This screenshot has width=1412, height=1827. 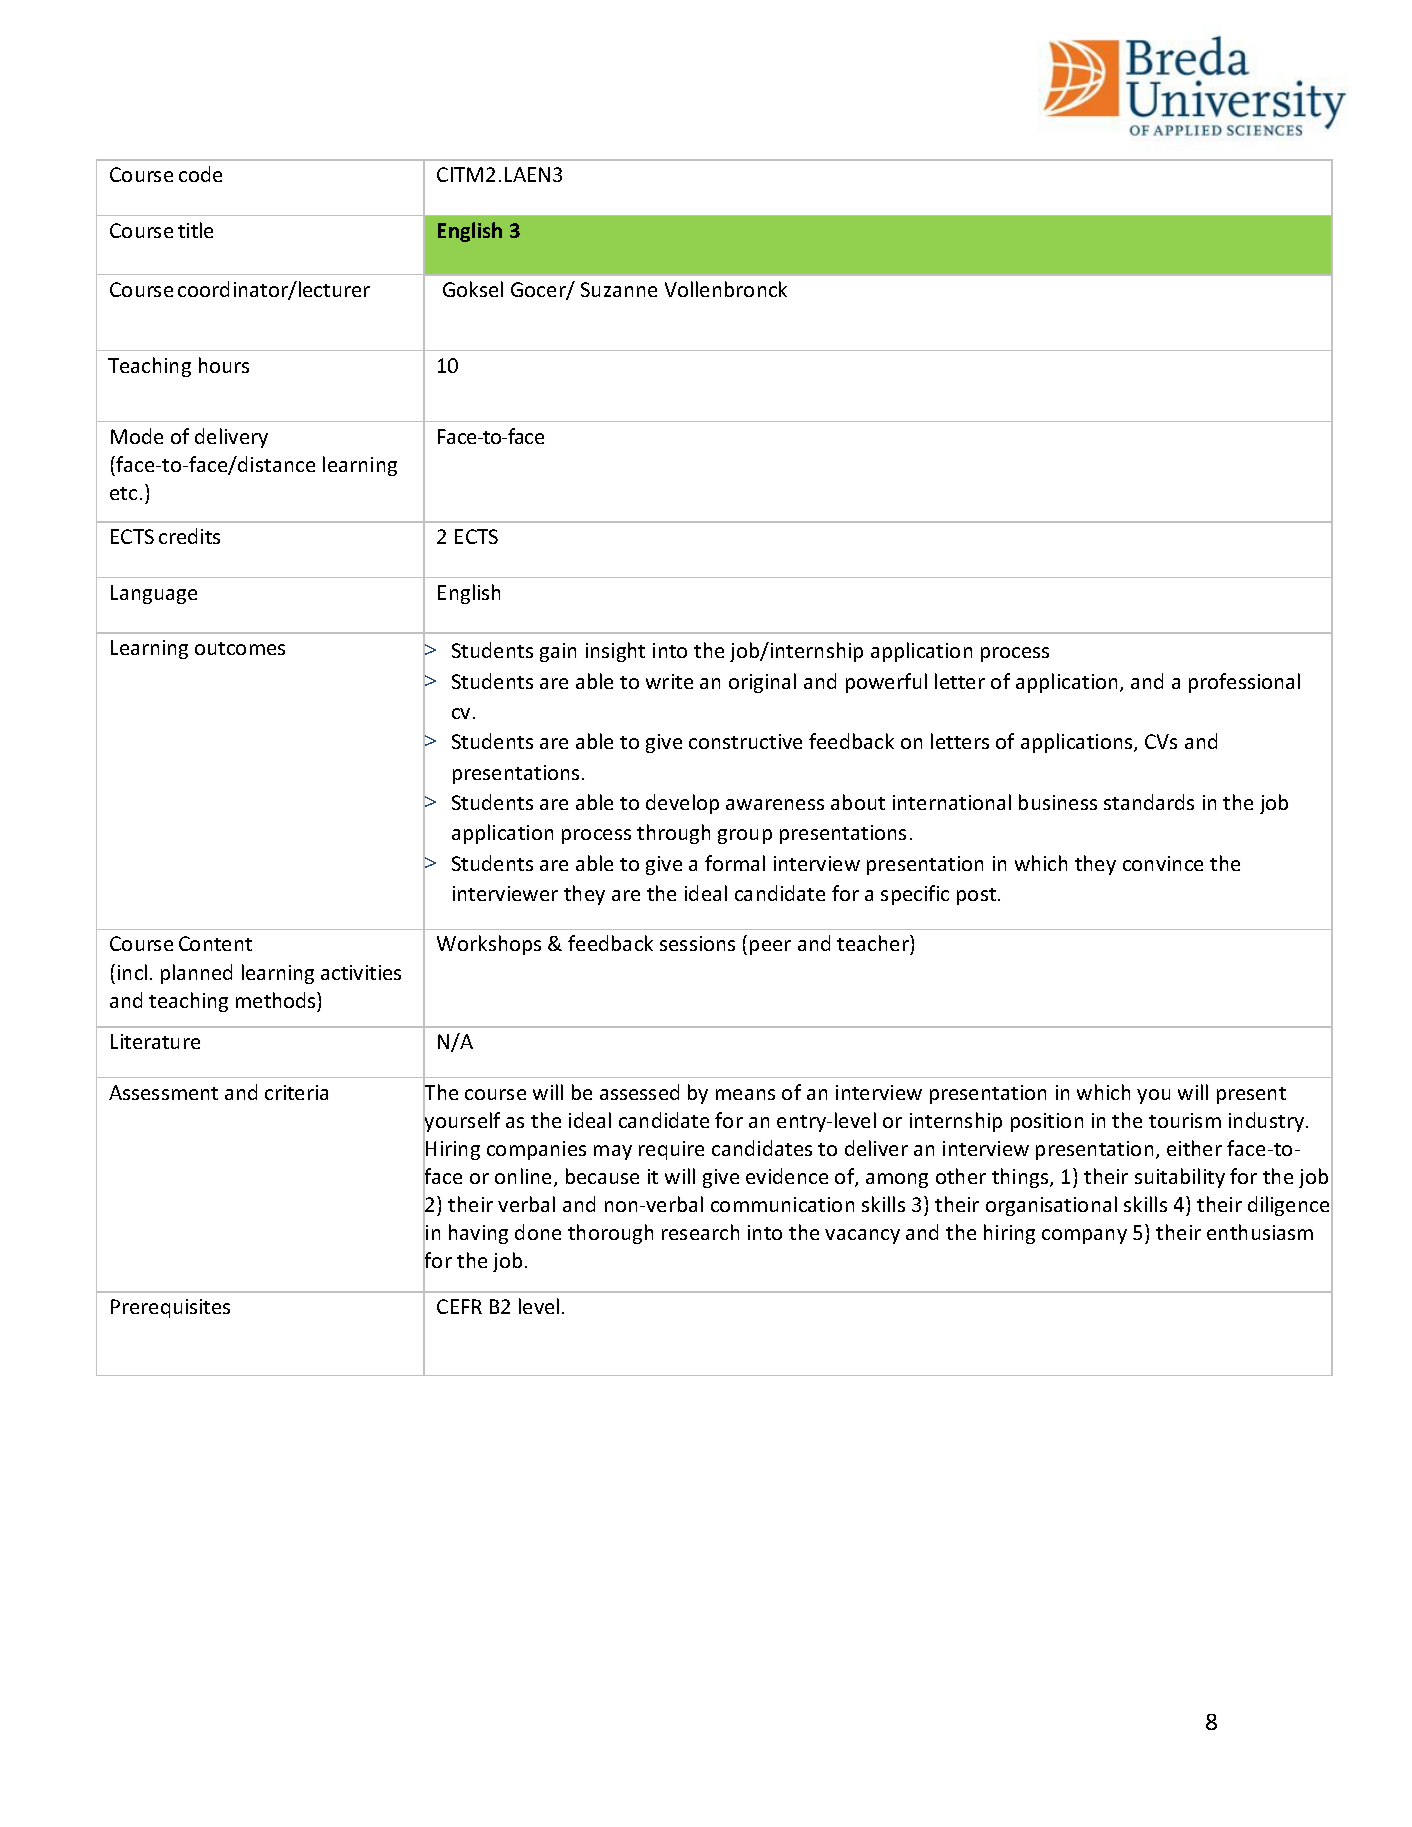 What do you see at coordinates (195, 230) in the screenshot?
I see `title` at bounding box center [195, 230].
